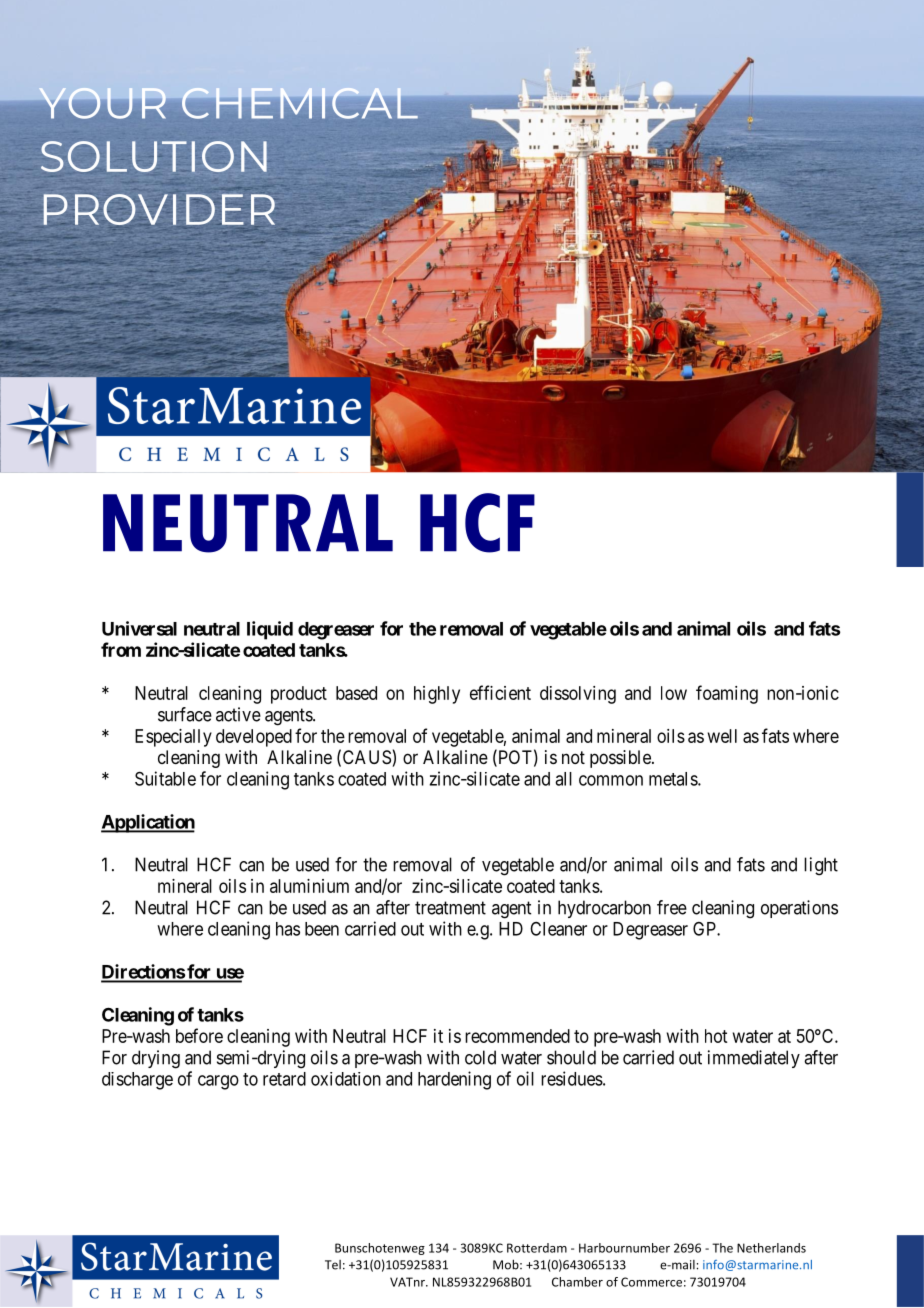  I want to click on low, so click(674, 693).
